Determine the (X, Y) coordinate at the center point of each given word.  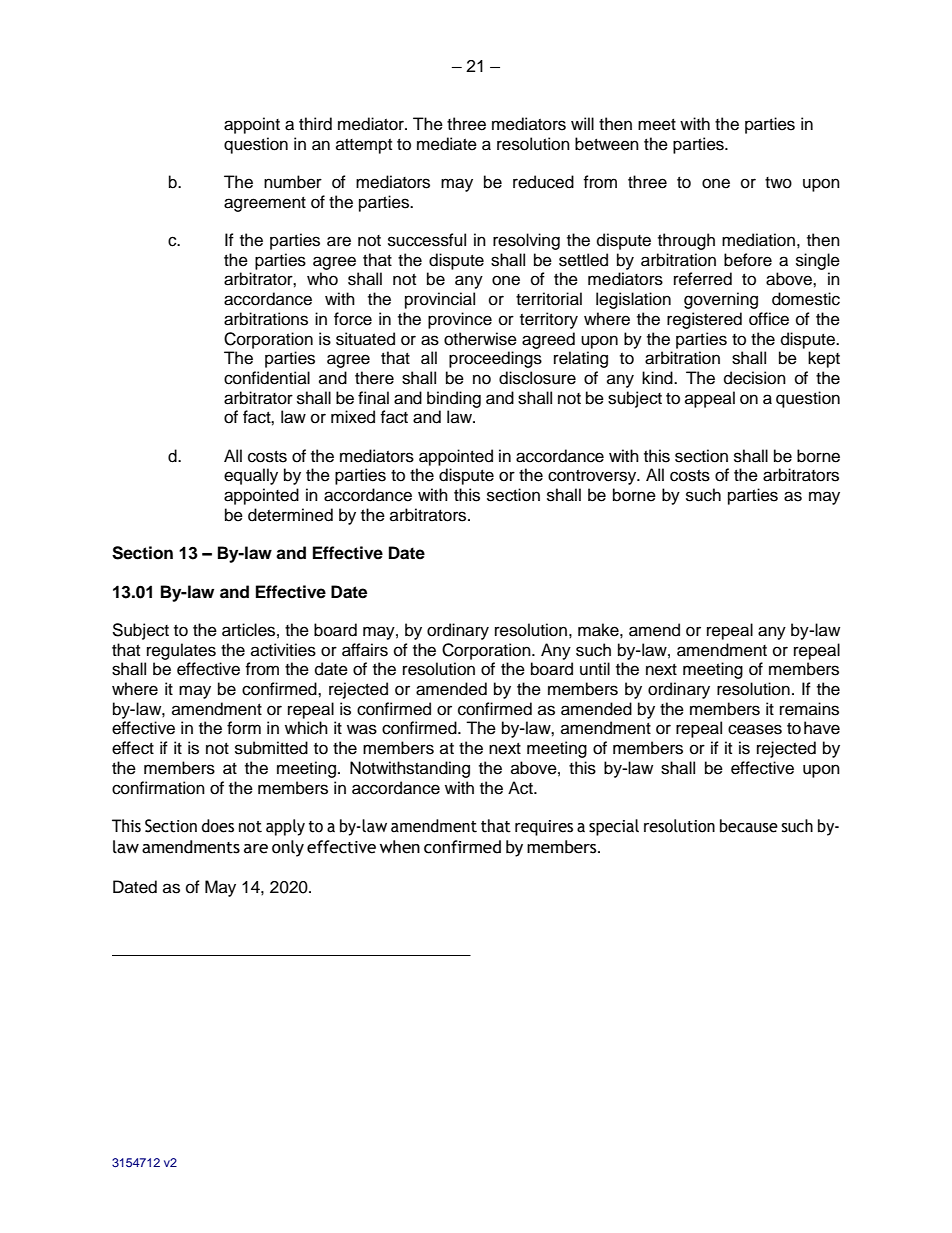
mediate (447, 144)
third (315, 124)
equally (251, 476)
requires (544, 828)
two (778, 183)
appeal (710, 399)
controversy (593, 477)
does (218, 826)
